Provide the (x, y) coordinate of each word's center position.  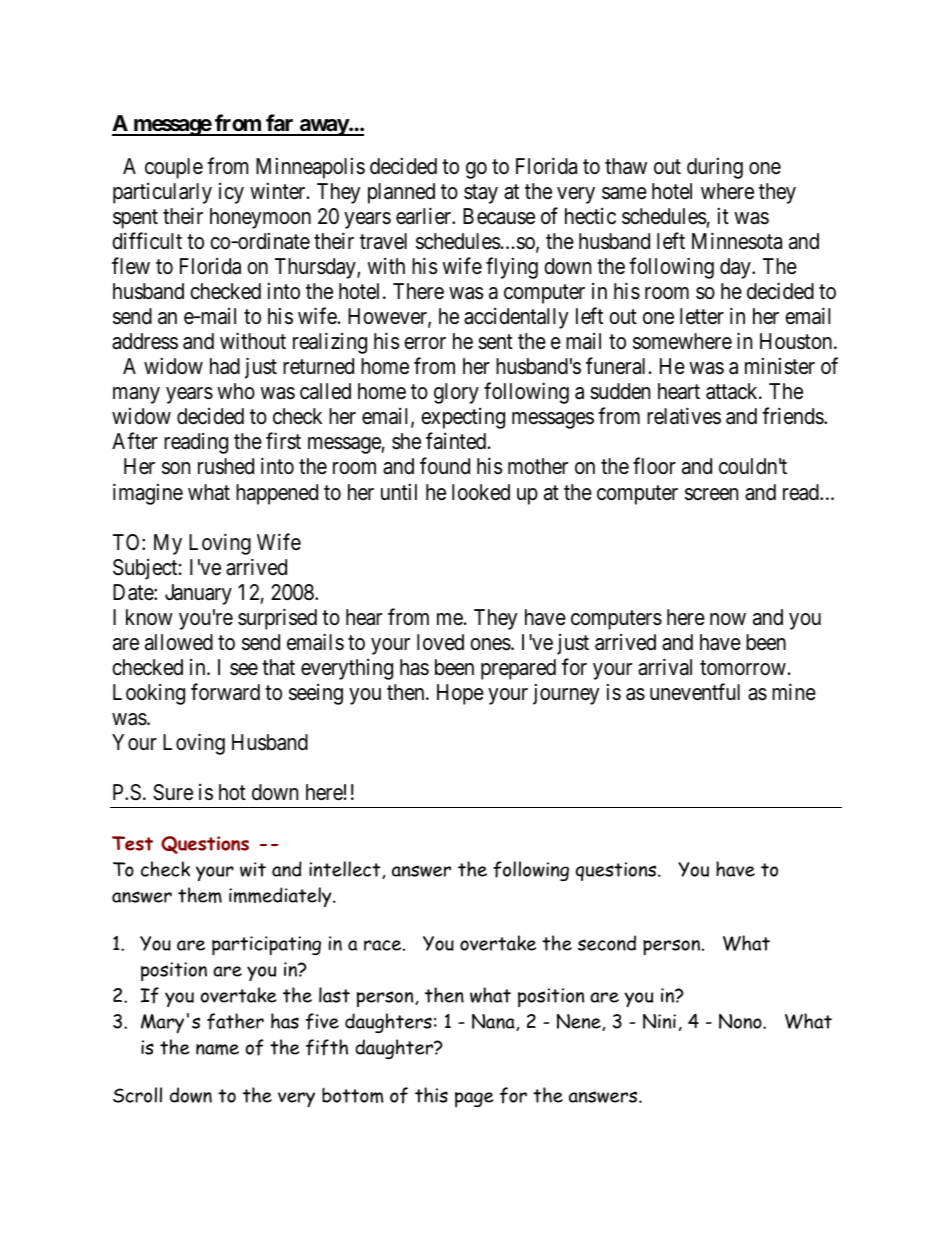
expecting (463, 418)
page (474, 1099)
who (236, 391)
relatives (684, 416)
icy (231, 193)
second (607, 943)
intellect (346, 870)
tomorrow (743, 668)
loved (440, 642)
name (217, 1049)
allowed (179, 642)
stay (481, 194)
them (200, 895)
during (715, 168)
